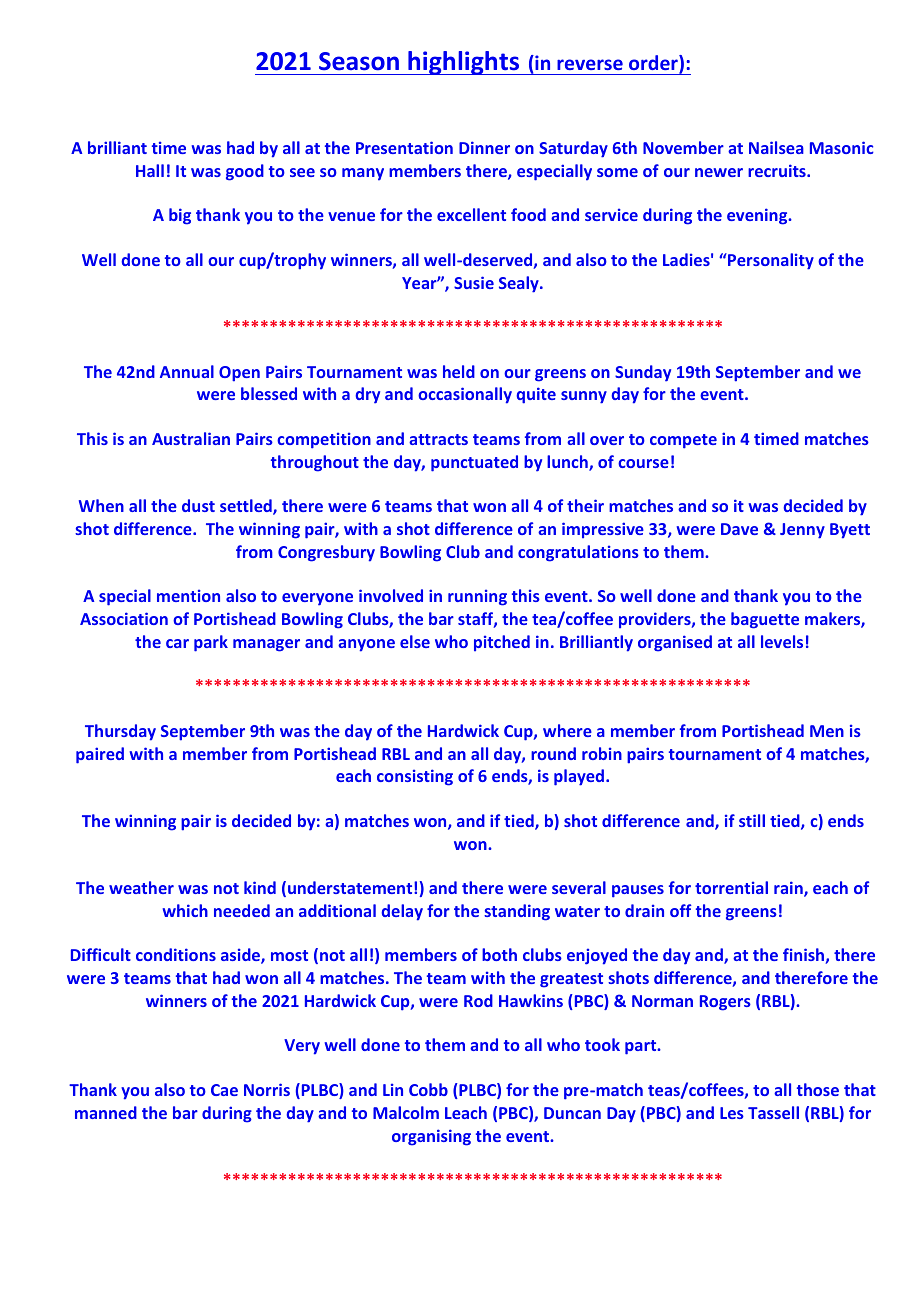  What do you see at coordinates (188, 595) in the page?
I see `mention` at bounding box center [188, 595].
